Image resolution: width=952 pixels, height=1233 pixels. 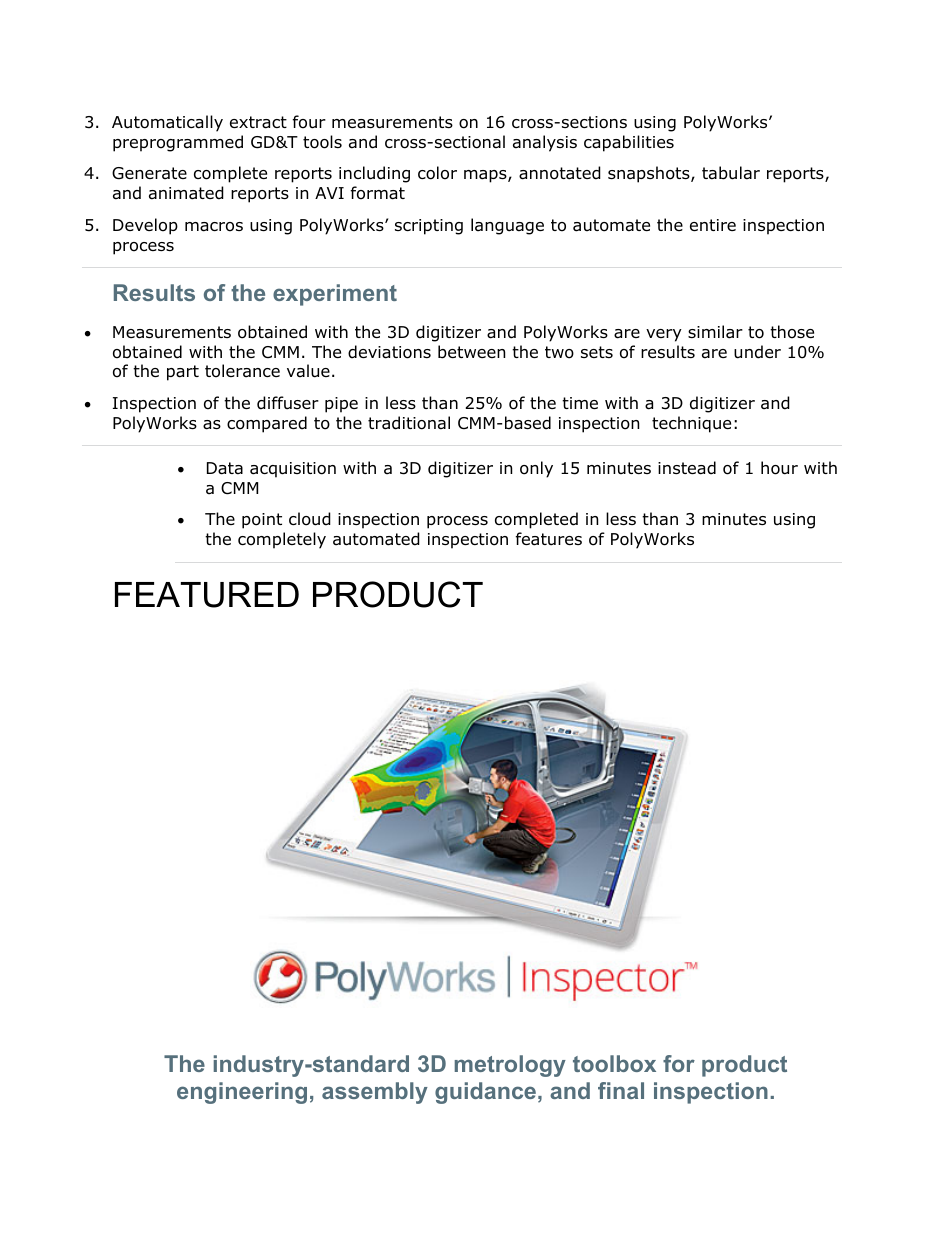 I want to click on only, so click(x=536, y=469).
